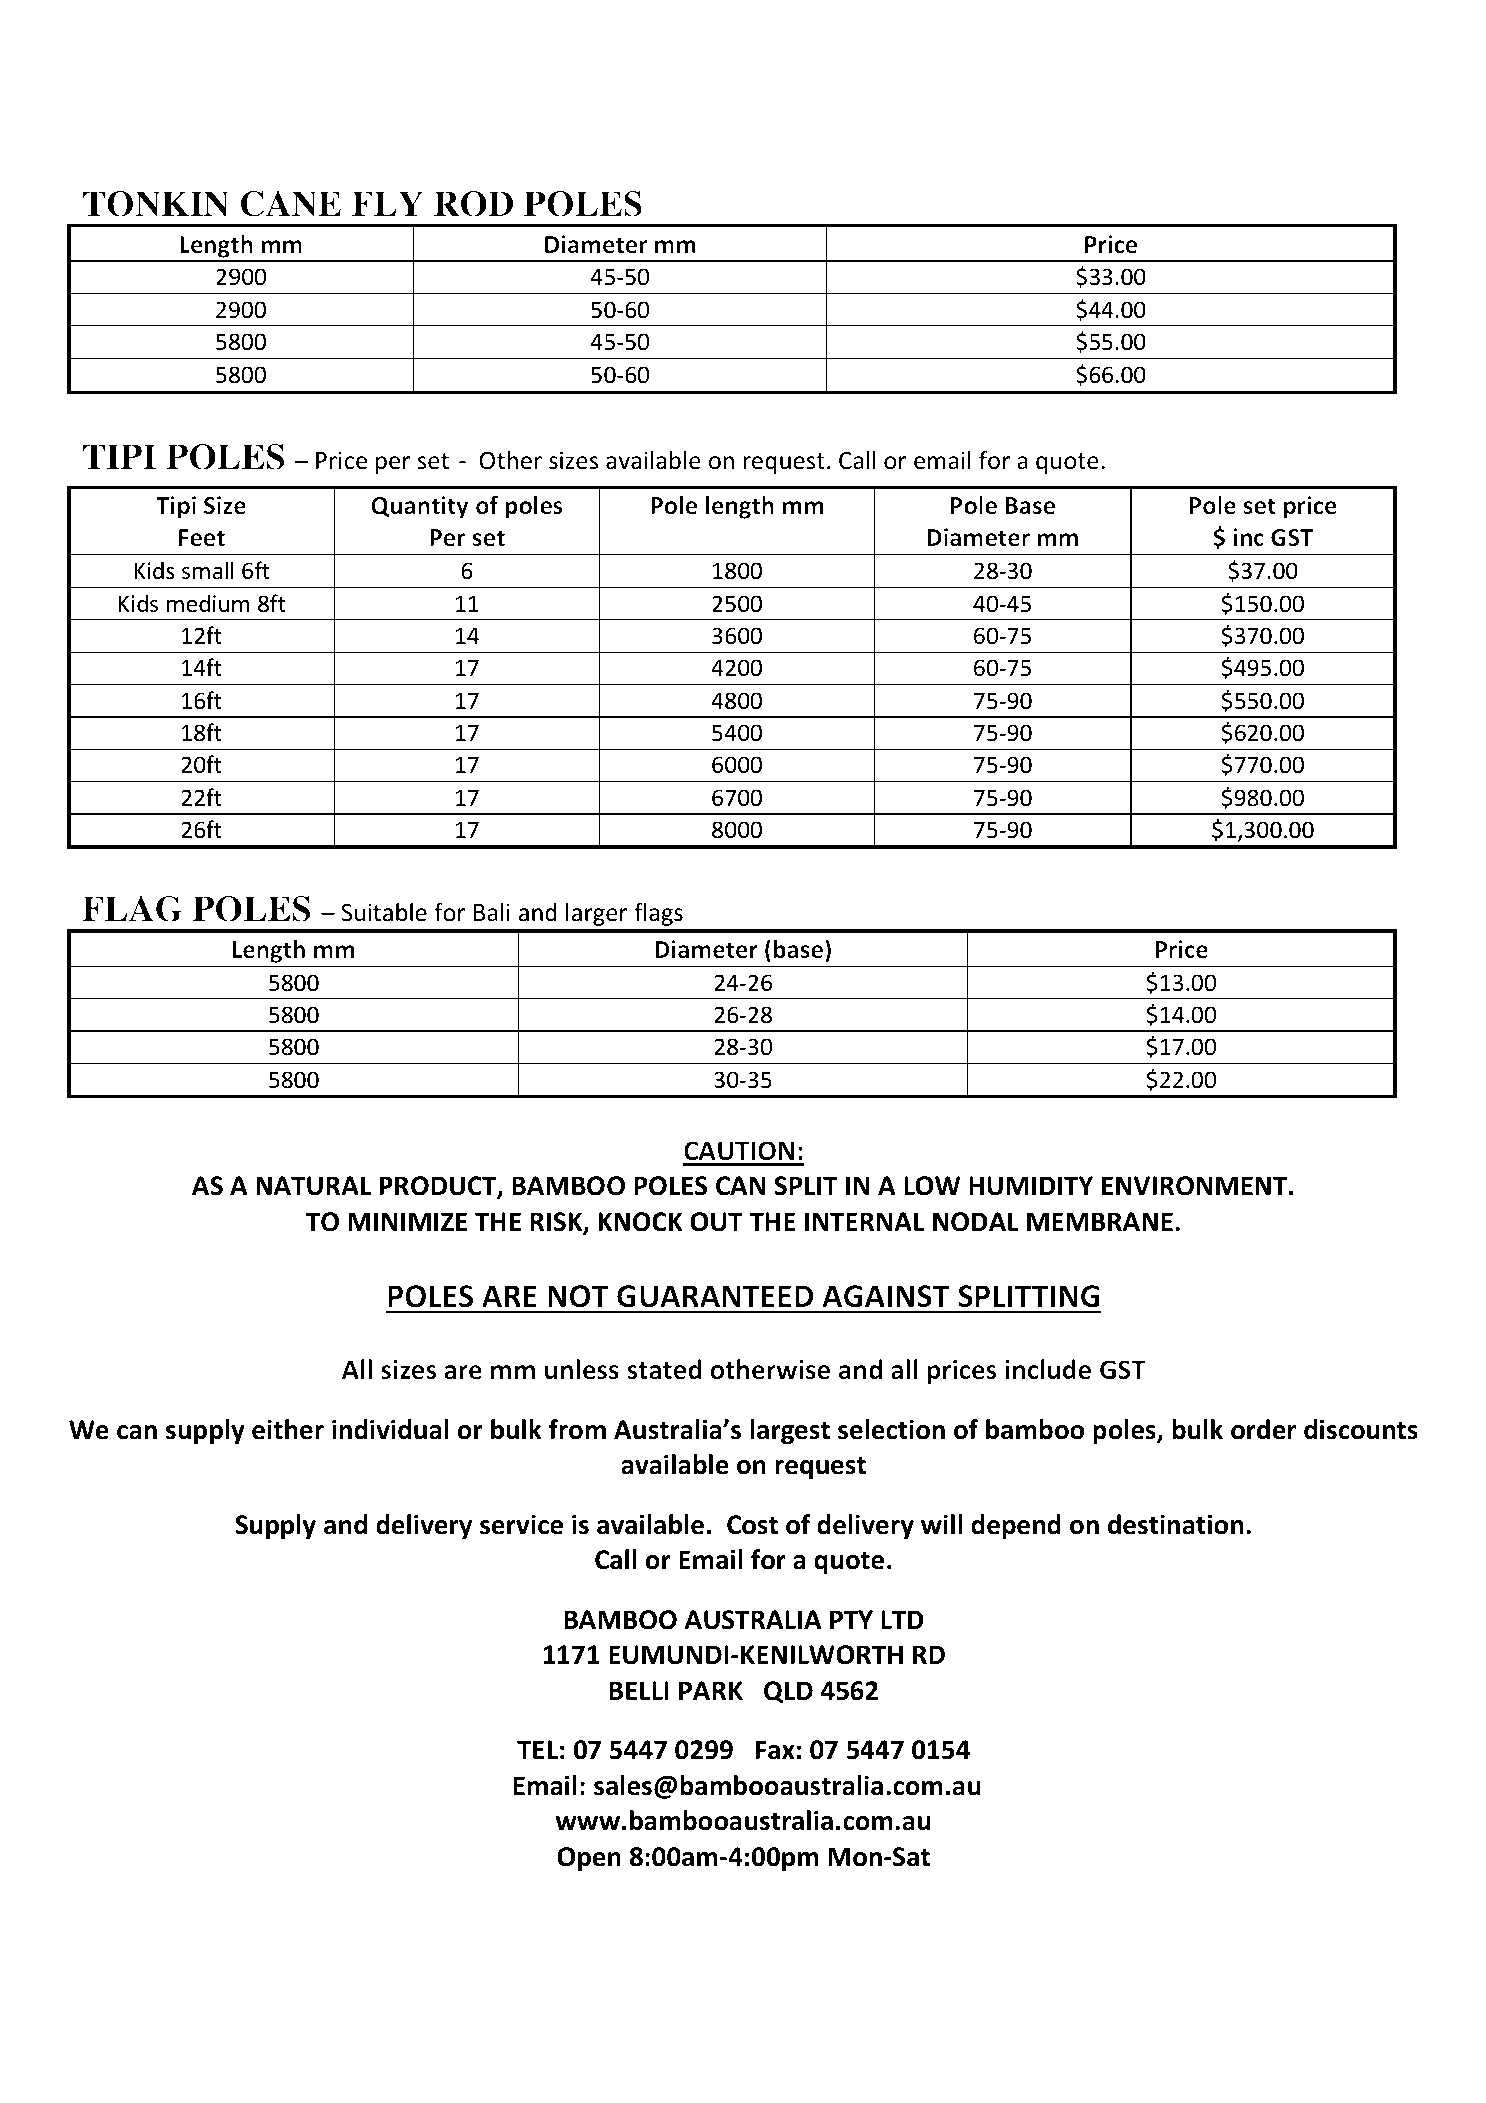 Image resolution: width=1486 pixels, height=2103 pixels. I want to click on Suitable, so click(384, 912).
